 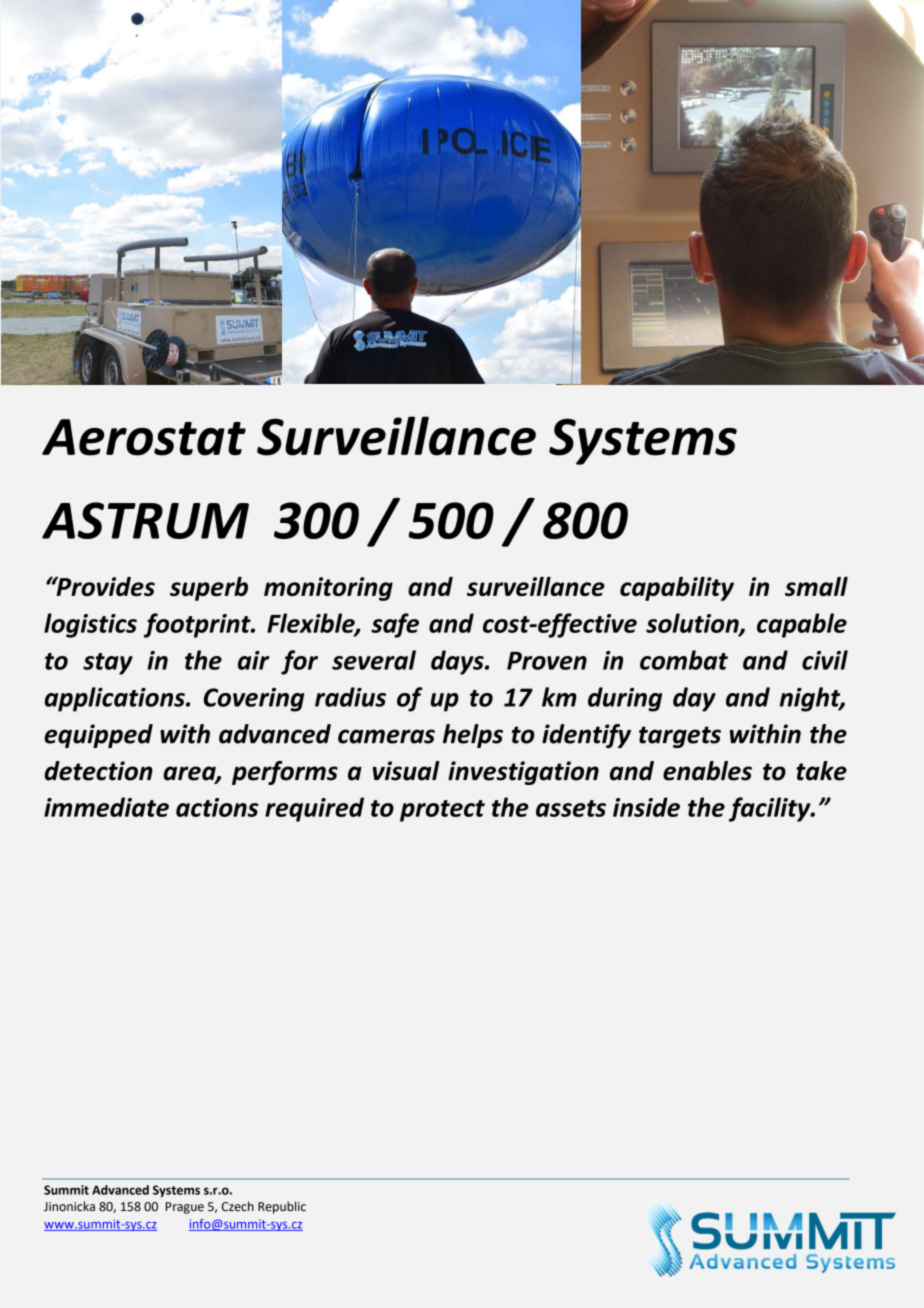 I want to click on safe, so click(x=395, y=625).
